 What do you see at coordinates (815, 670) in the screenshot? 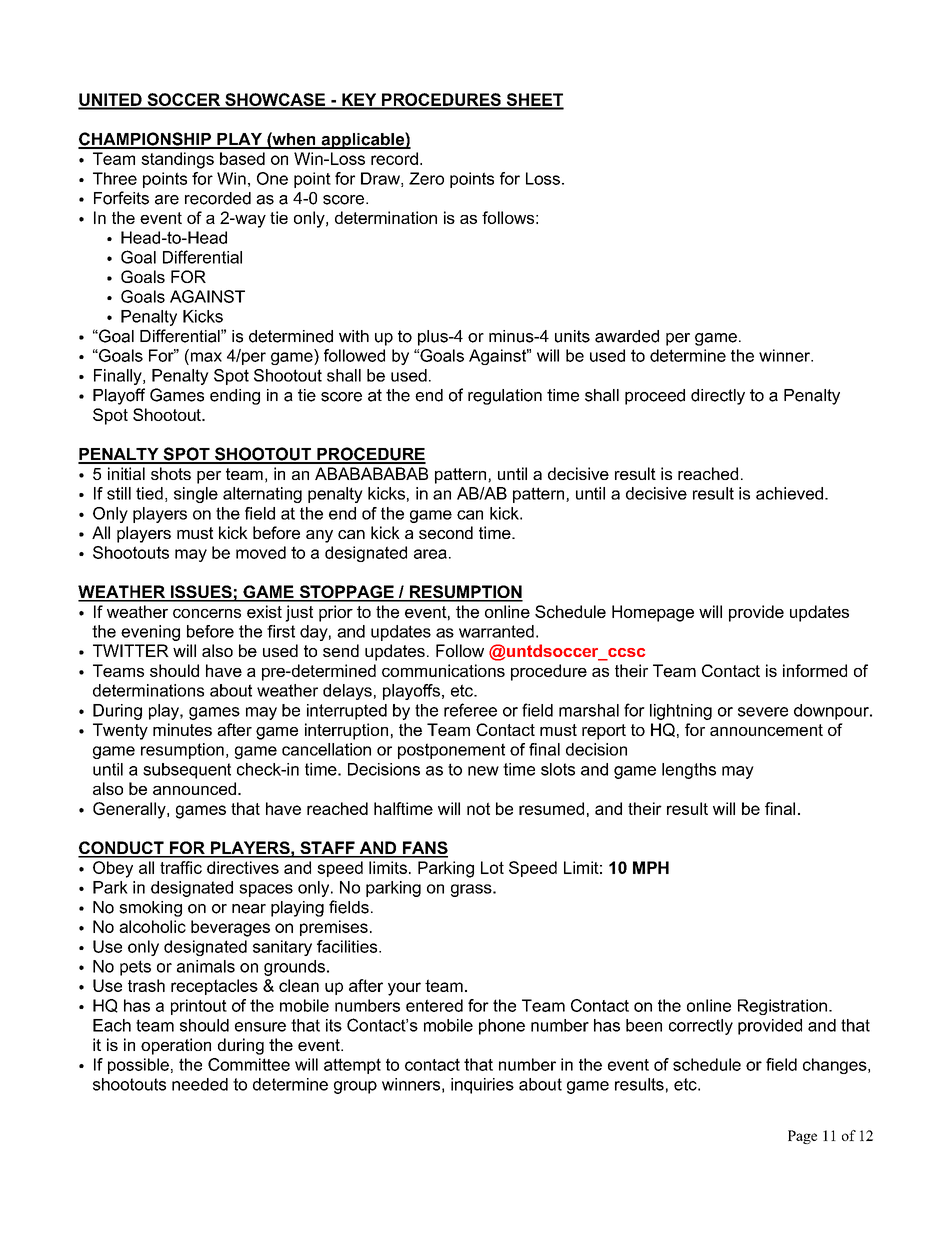
I see `informed` at bounding box center [815, 670].
